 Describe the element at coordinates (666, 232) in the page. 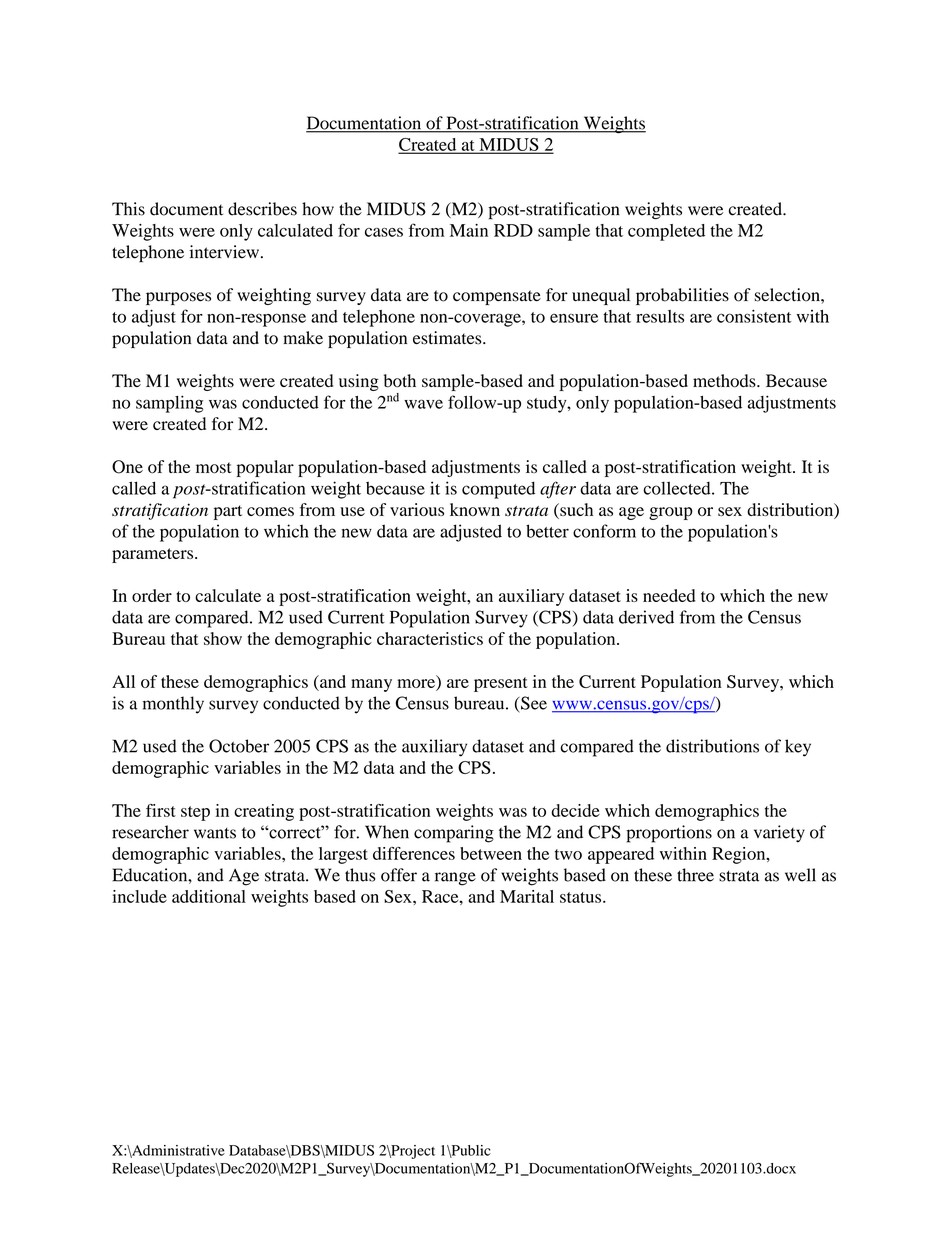

I see `completed` at that location.
